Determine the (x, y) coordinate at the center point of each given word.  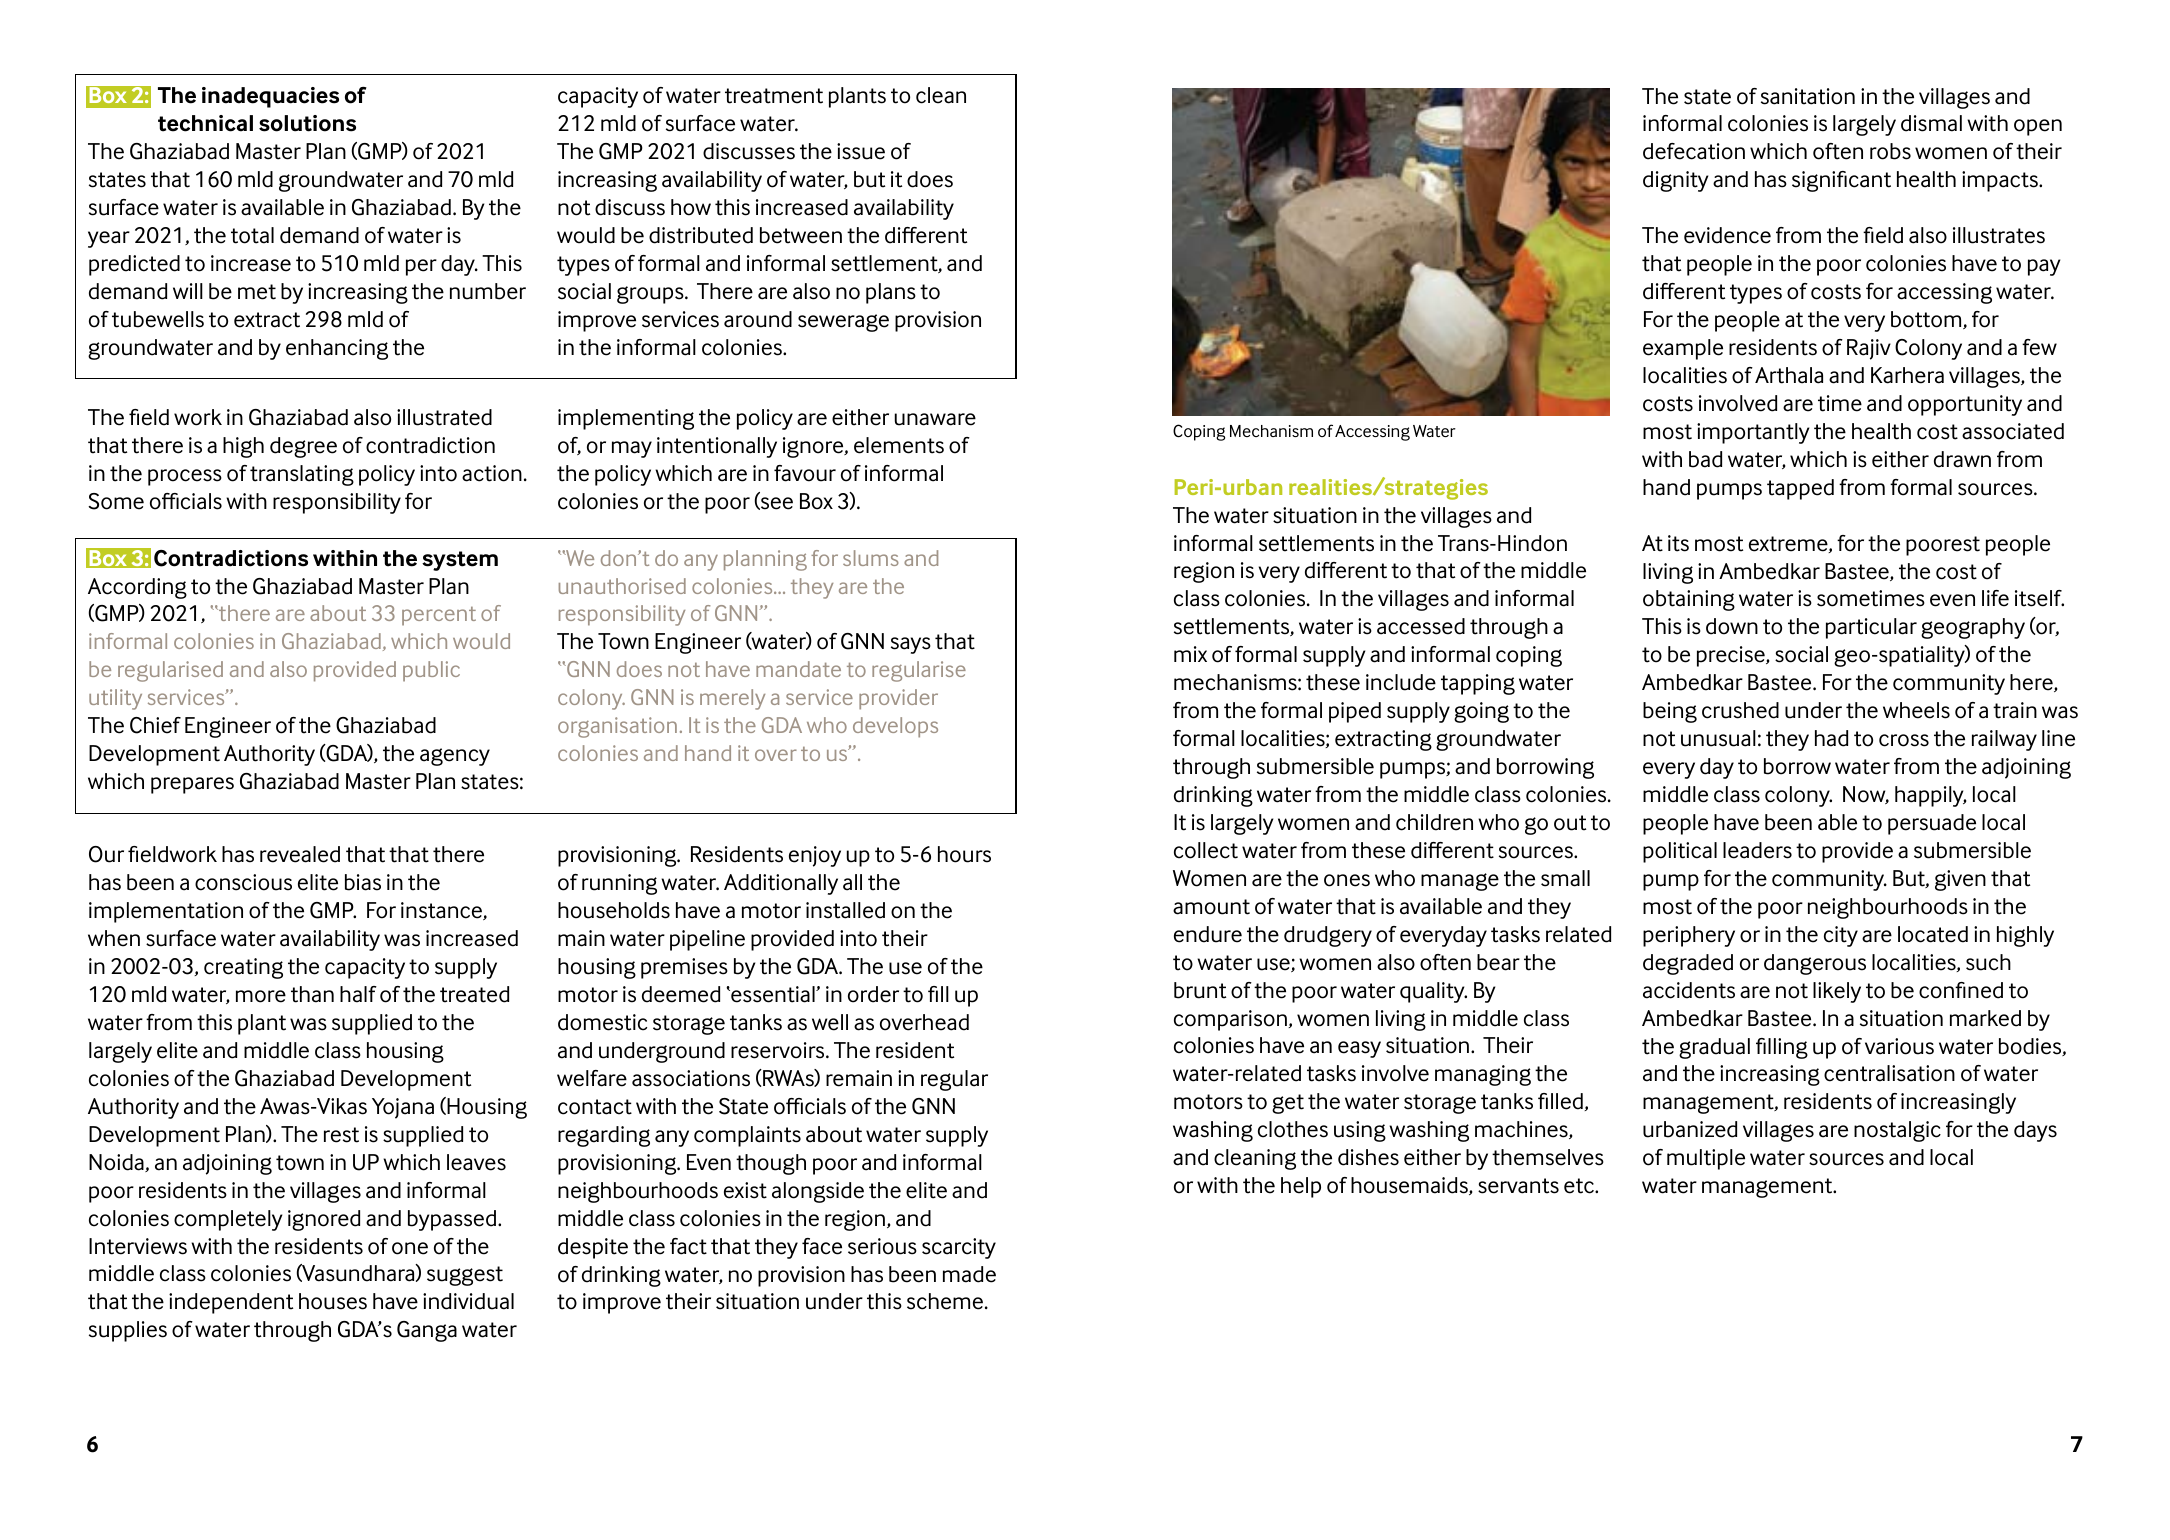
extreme (1789, 544)
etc (1580, 1186)
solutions (307, 123)
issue (861, 151)
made (969, 1274)
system (460, 561)
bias (363, 882)
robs (1890, 151)
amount (1211, 907)
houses (333, 1301)
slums (871, 558)
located (1933, 934)
